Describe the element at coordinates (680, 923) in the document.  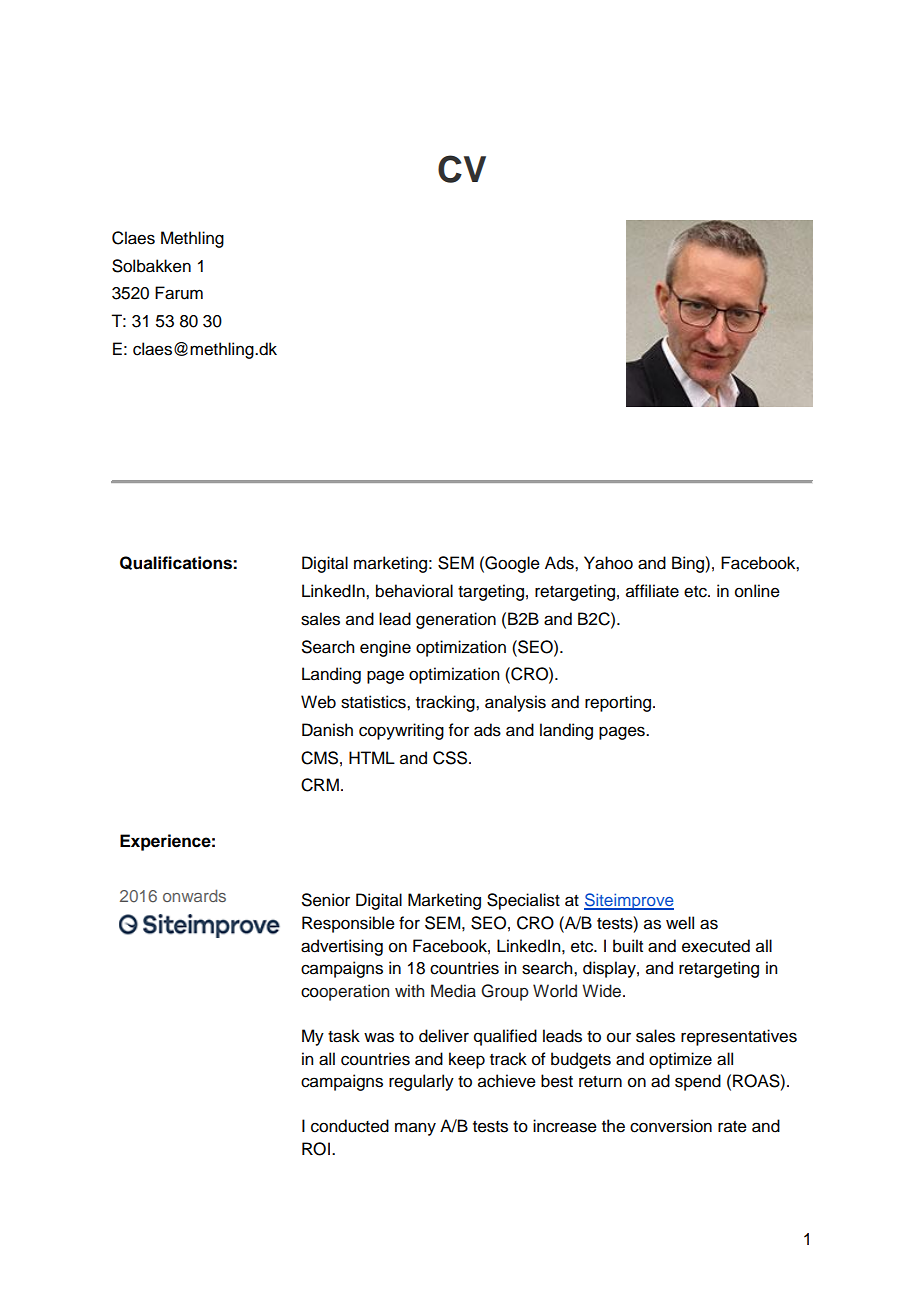
I see `well` at that location.
